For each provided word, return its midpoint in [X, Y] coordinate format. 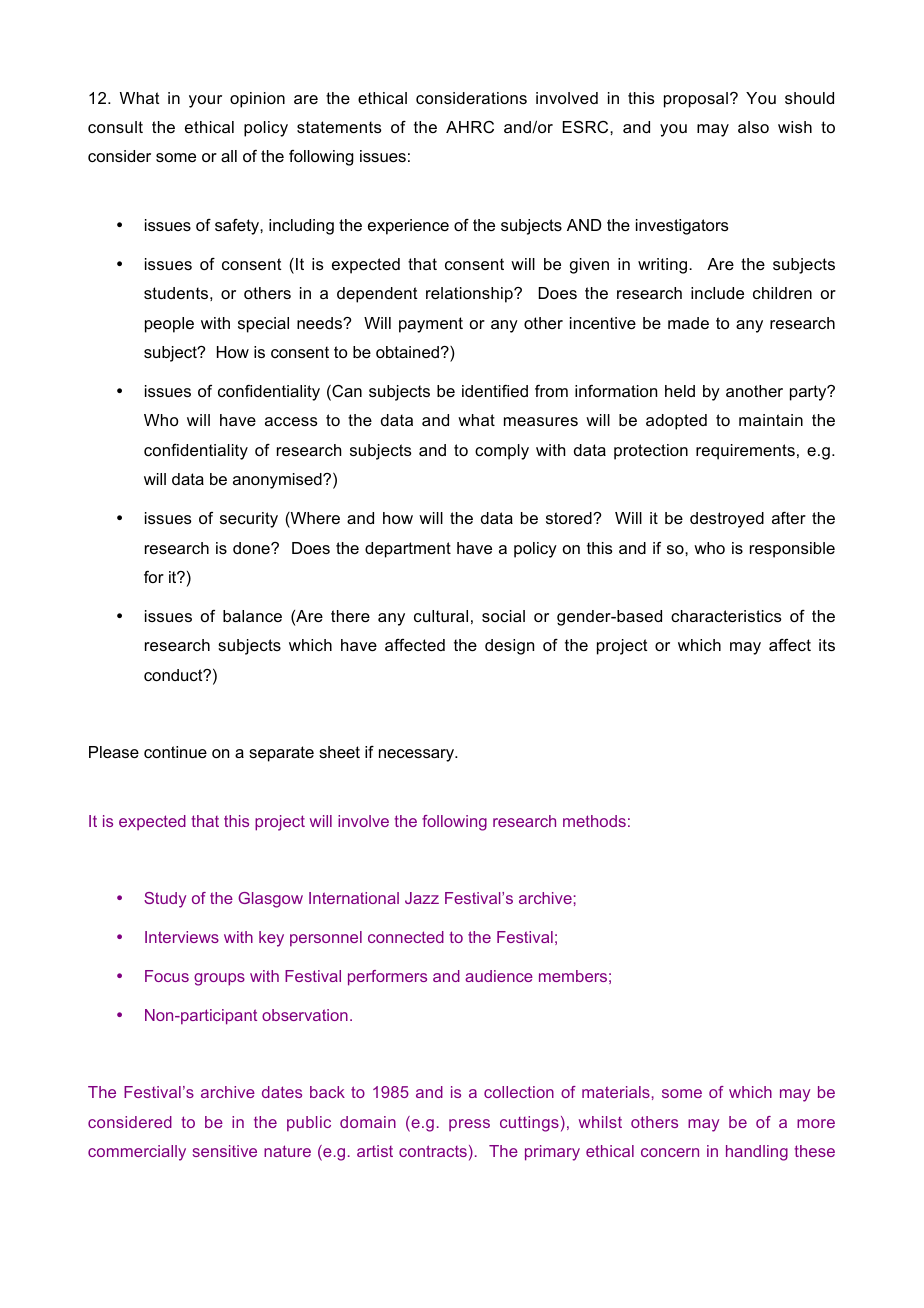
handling [757, 1153]
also [753, 127]
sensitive [225, 1151]
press [469, 1125]
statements [339, 127]
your [205, 101]
